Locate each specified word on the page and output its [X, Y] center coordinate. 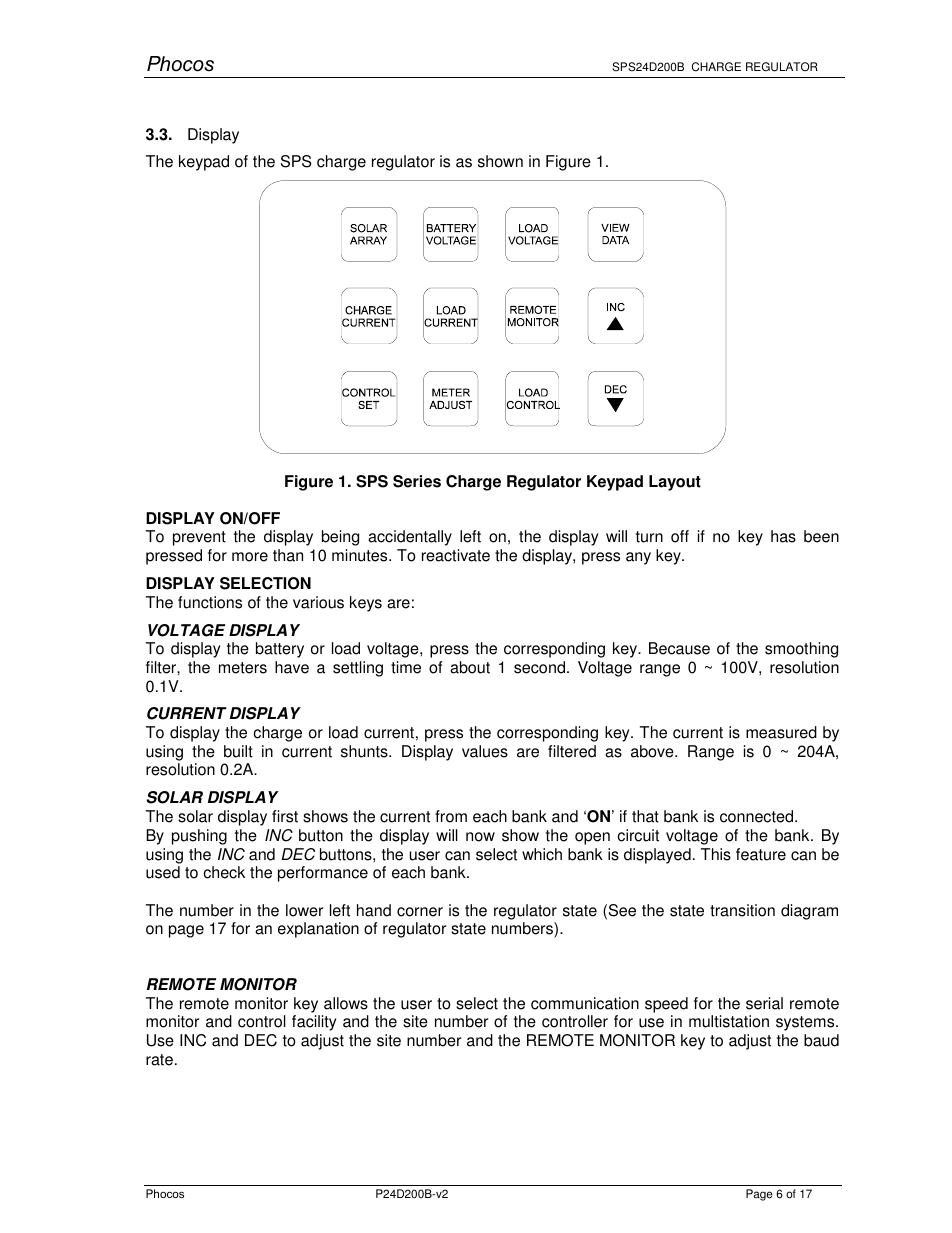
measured [781, 732]
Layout [675, 483]
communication [585, 1003]
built [238, 751]
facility [314, 1023]
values [485, 751]
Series [417, 481]
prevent [199, 538]
